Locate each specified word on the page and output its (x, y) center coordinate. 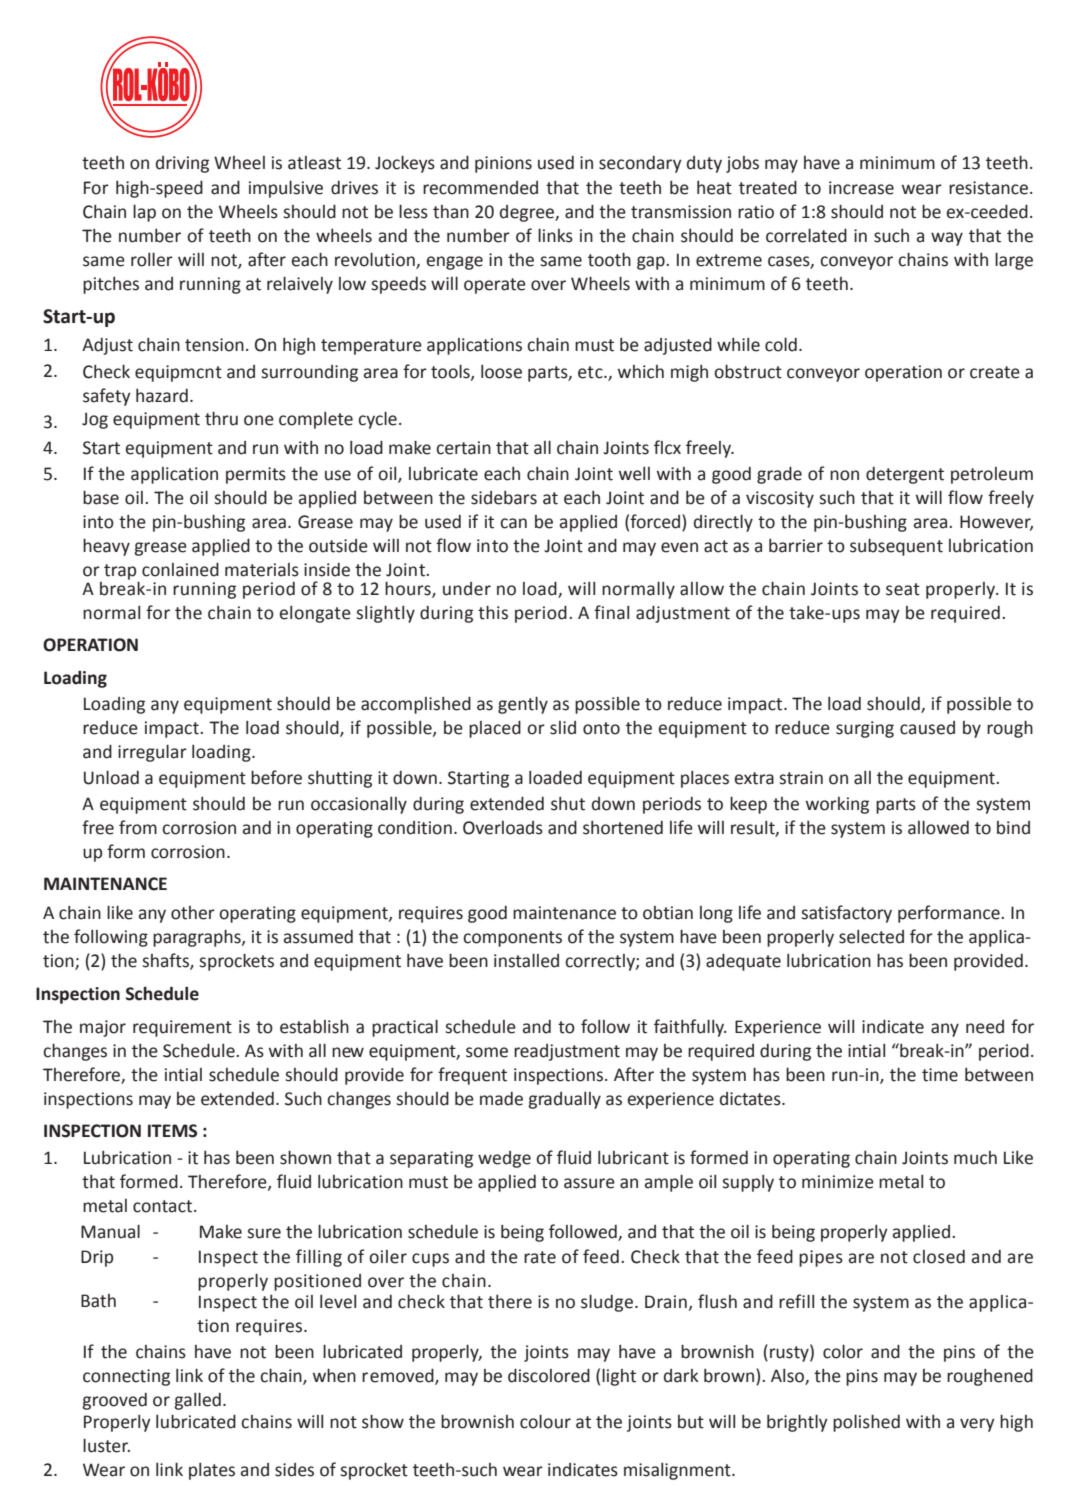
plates (212, 1471)
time (940, 1075)
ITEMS (172, 1131)
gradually (564, 1100)
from (138, 827)
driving (182, 164)
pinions (503, 164)
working (837, 805)
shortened (623, 828)
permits (256, 475)
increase (861, 188)
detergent (905, 475)
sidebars (504, 498)
